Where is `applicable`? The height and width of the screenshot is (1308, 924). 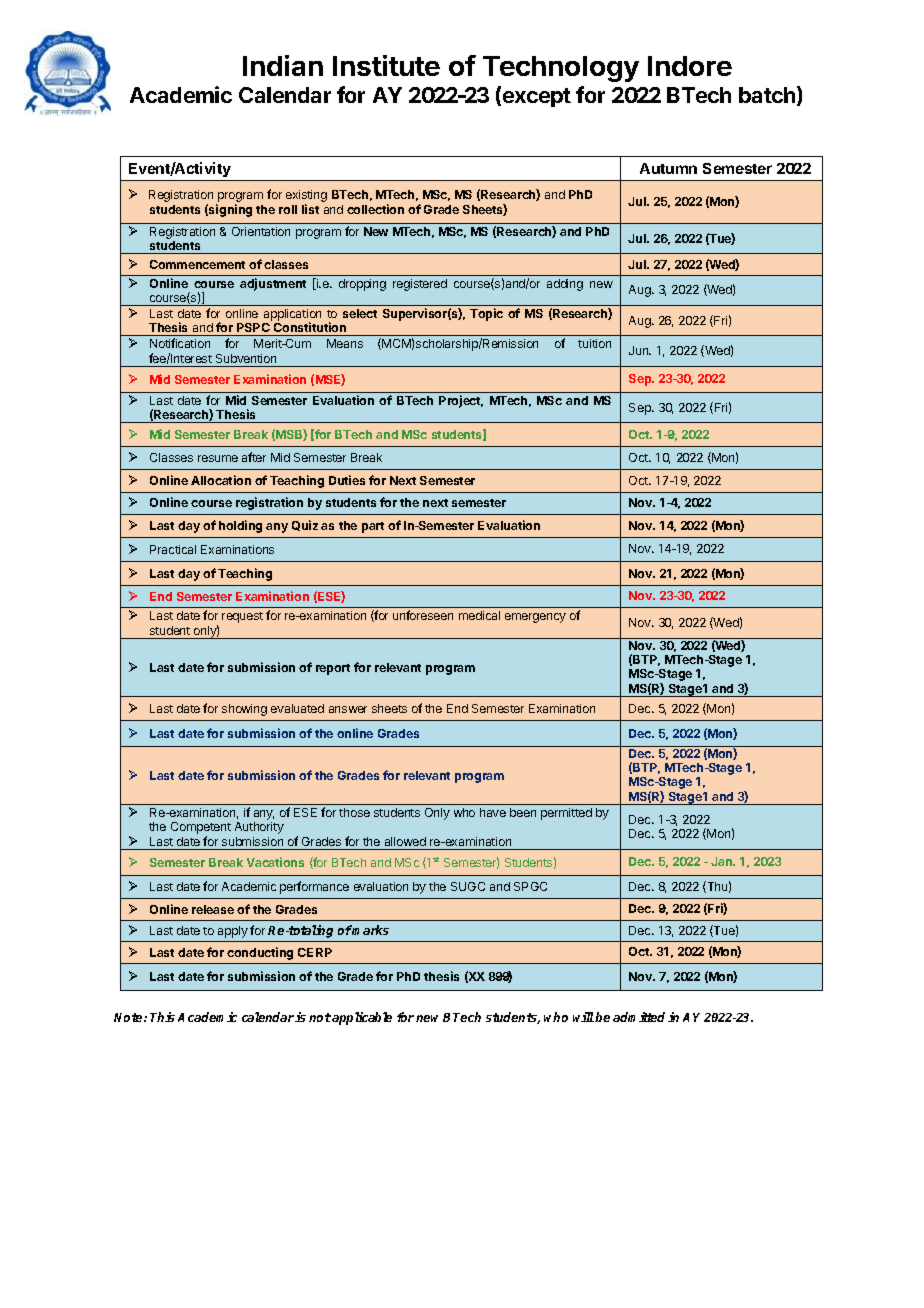
applicable is located at coordinates (362, 1018).
